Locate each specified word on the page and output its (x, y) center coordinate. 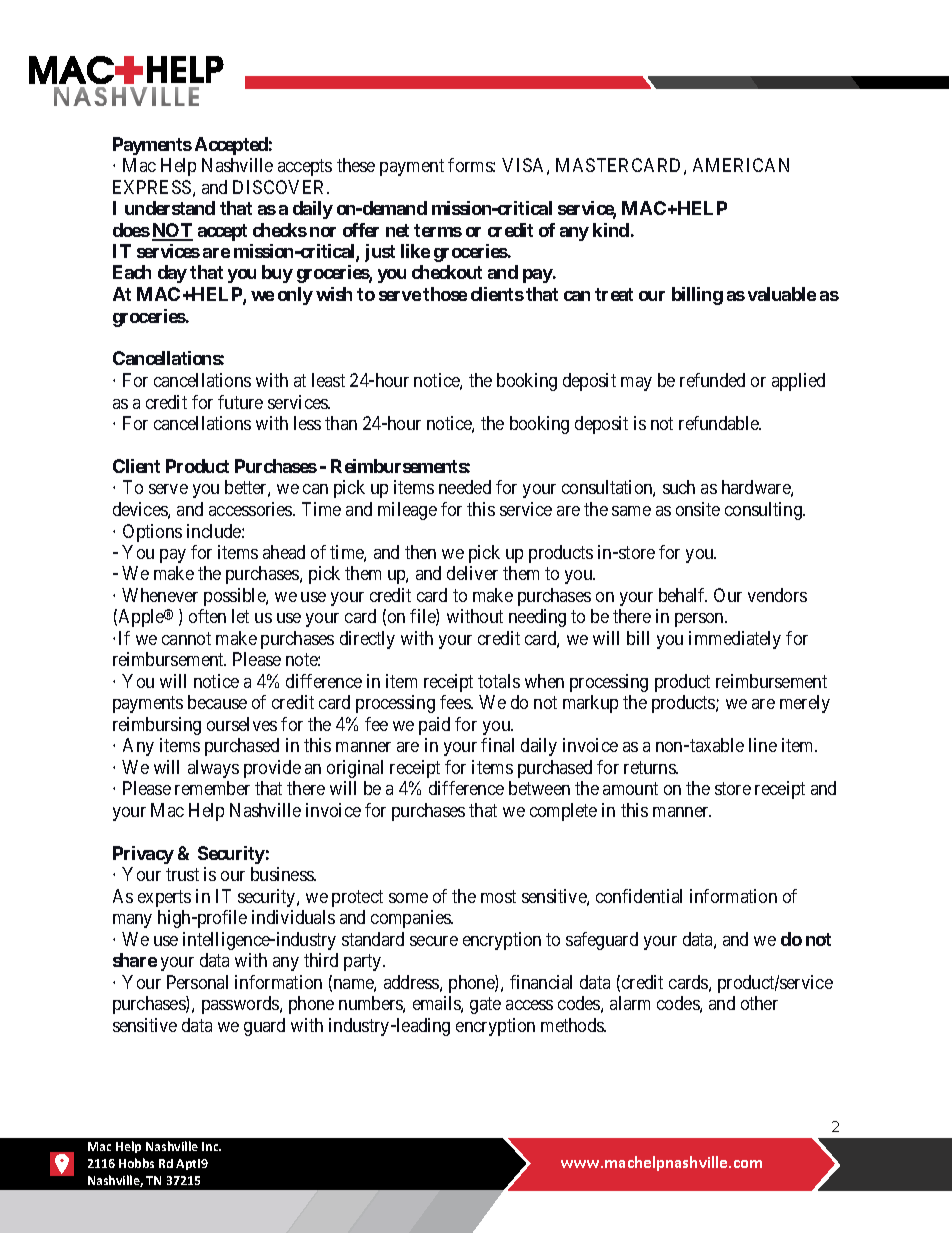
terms (438, 230)
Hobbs (136, 1163)
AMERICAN (741, 165)
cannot (186, 638)
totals (499, 681)
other (759, 1003)
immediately (735, 640)
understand (170, 208)
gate (485, 1005)
